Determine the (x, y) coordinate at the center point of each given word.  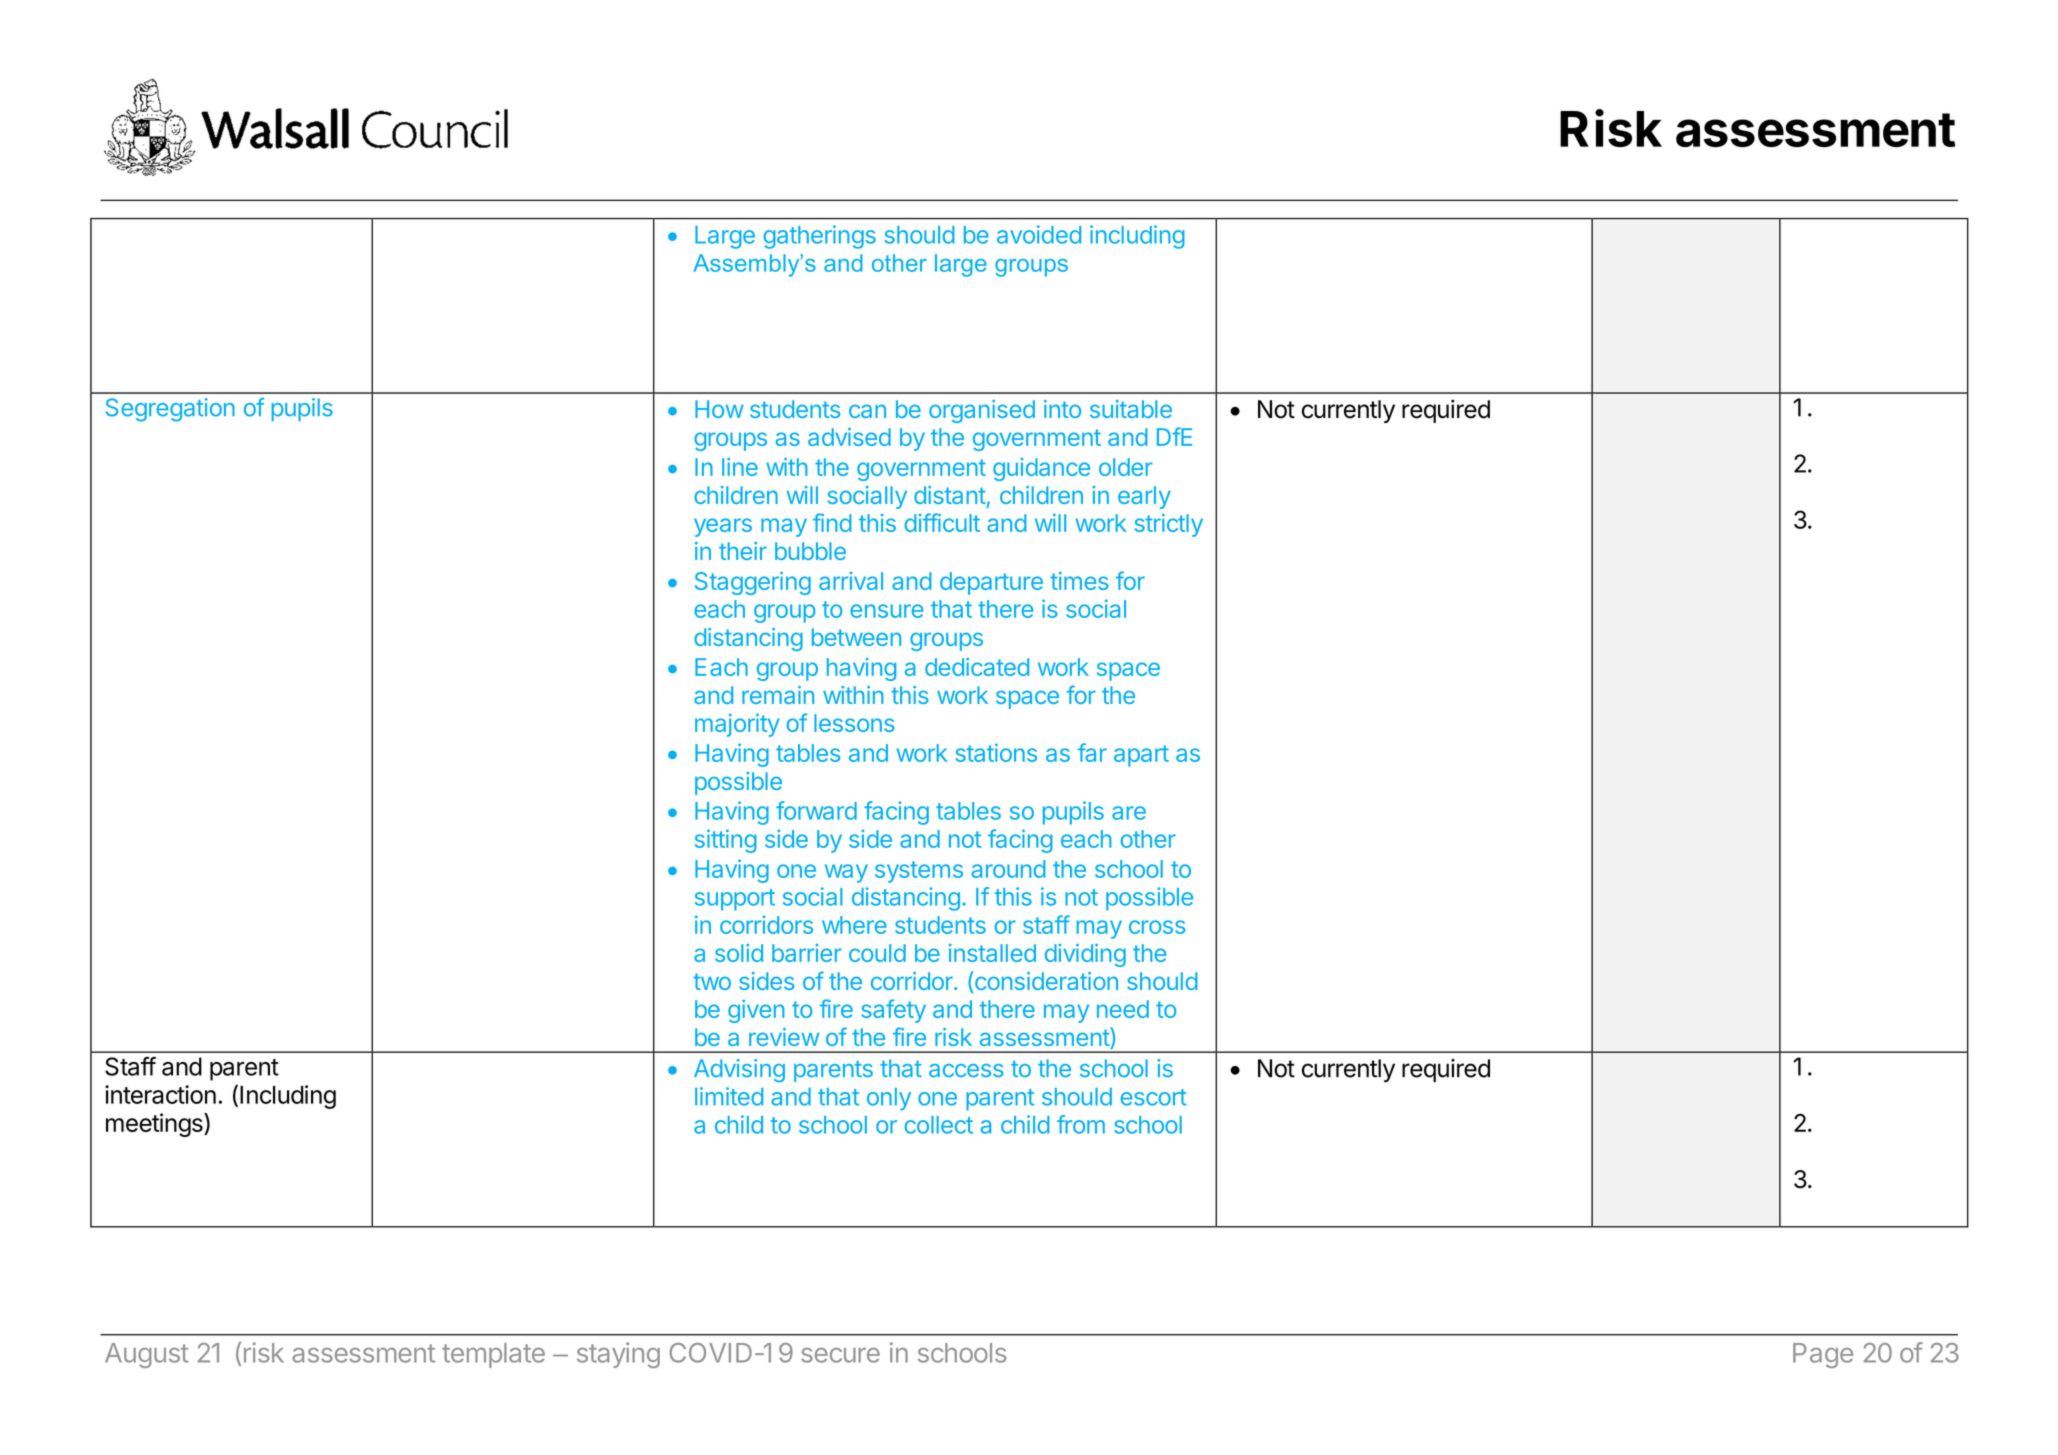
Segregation (170, 410)
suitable (1131, 409)
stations (996, 752)
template (493, 1355)
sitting (726, 841)
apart (1141, 756)
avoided (1039, 234)
